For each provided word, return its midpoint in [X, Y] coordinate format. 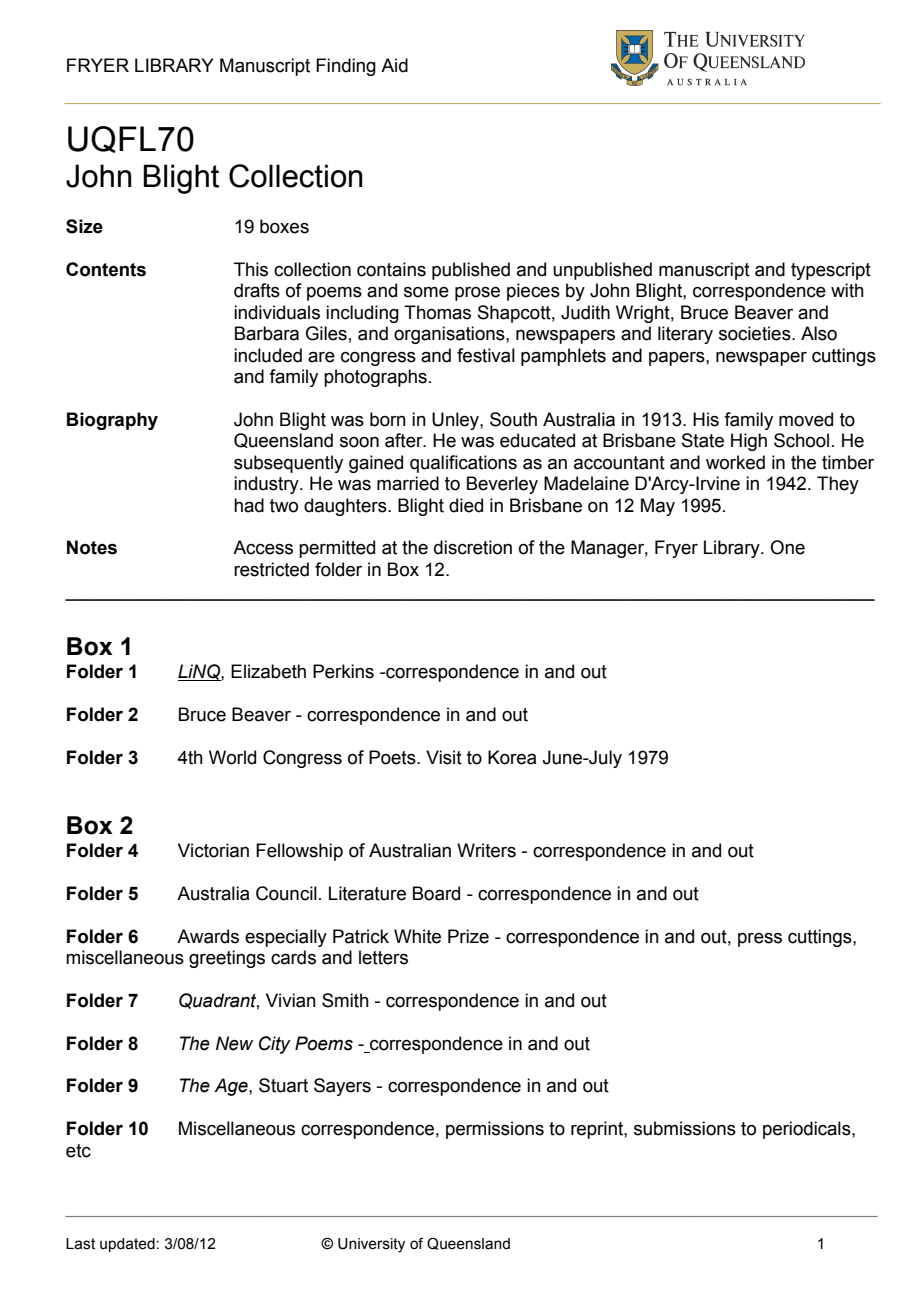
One [787, 547]
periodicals [808, 1130]
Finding [346, 67]
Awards [208, 936]
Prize [468, 936]
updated [127, 1245]
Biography [112, 421]
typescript [831, 271]
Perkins [343, 671]
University [371, 1245]
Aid [394, 65]
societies [756, 333]
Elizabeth [268, 671]
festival [486, 355]
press [760, 940]
